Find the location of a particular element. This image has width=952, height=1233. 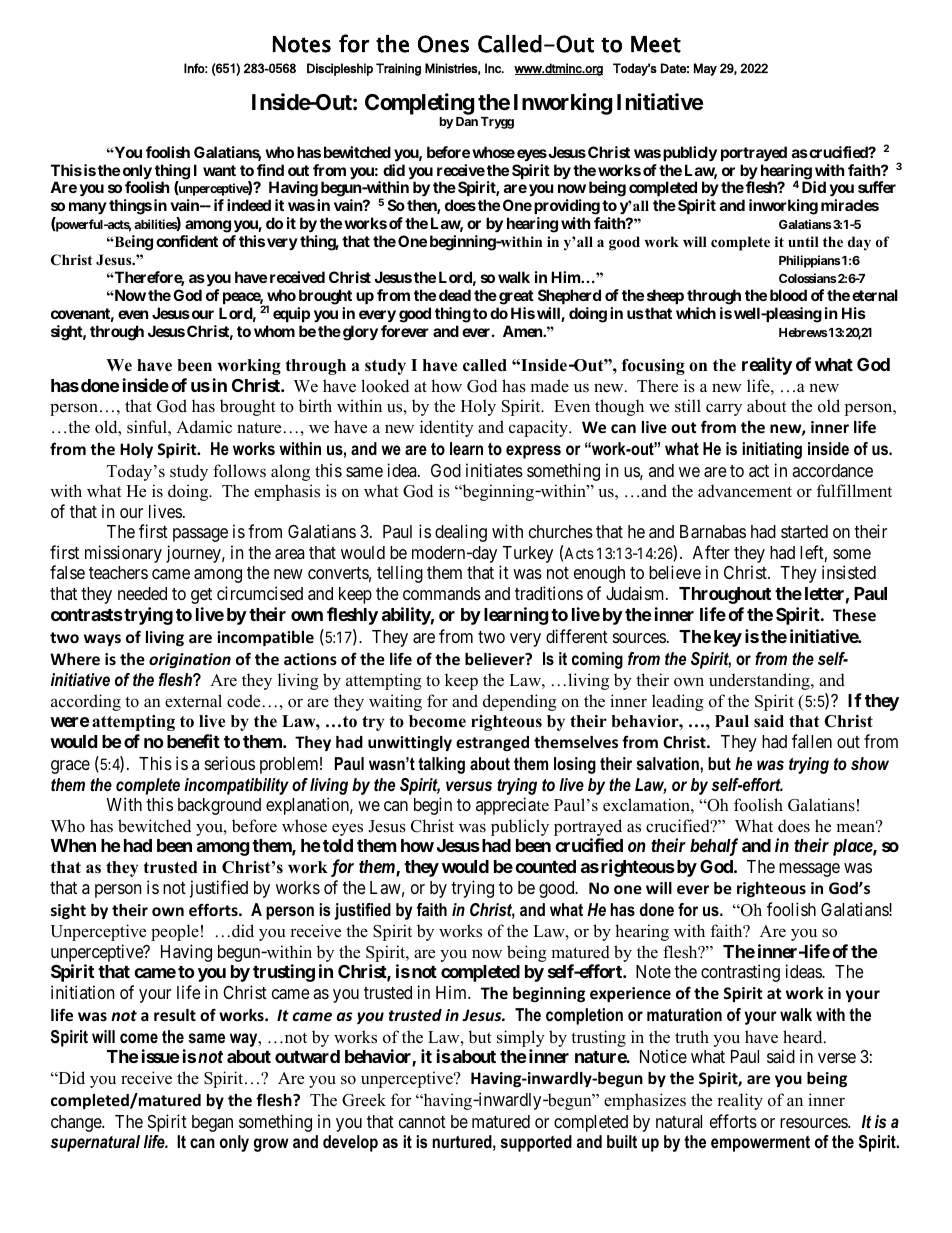

began is located at coordinates (212, 1123).
